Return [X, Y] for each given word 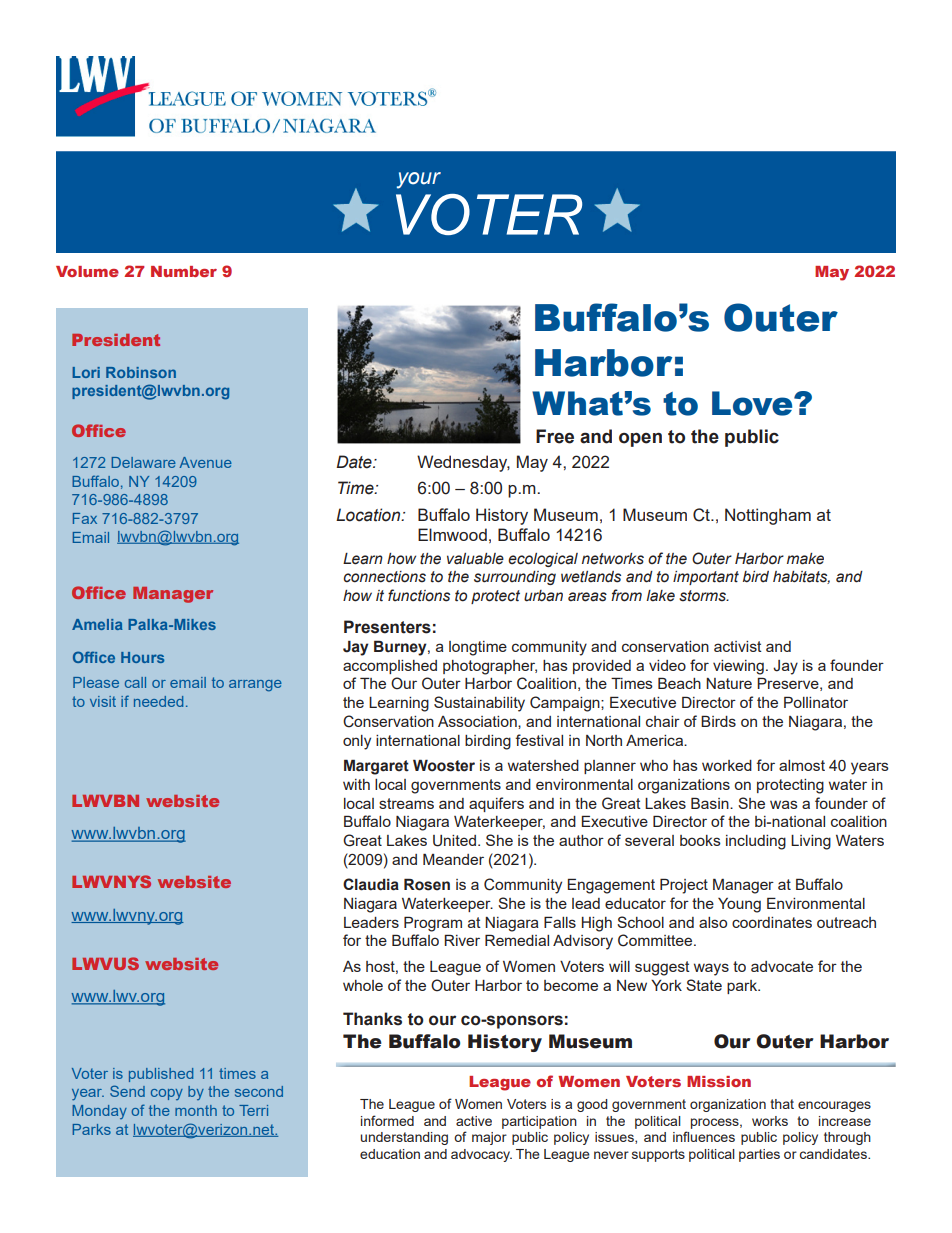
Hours [142, 657]
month [196, 1110]
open [640, 440]
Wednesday [463, 463]
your [419, 180]
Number [184, 271]
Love [753, 403]
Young [739, 905]
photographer [490, 667]
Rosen [427, 884]
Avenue [205, 462]
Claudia [371, 884]
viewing [738, 667]
